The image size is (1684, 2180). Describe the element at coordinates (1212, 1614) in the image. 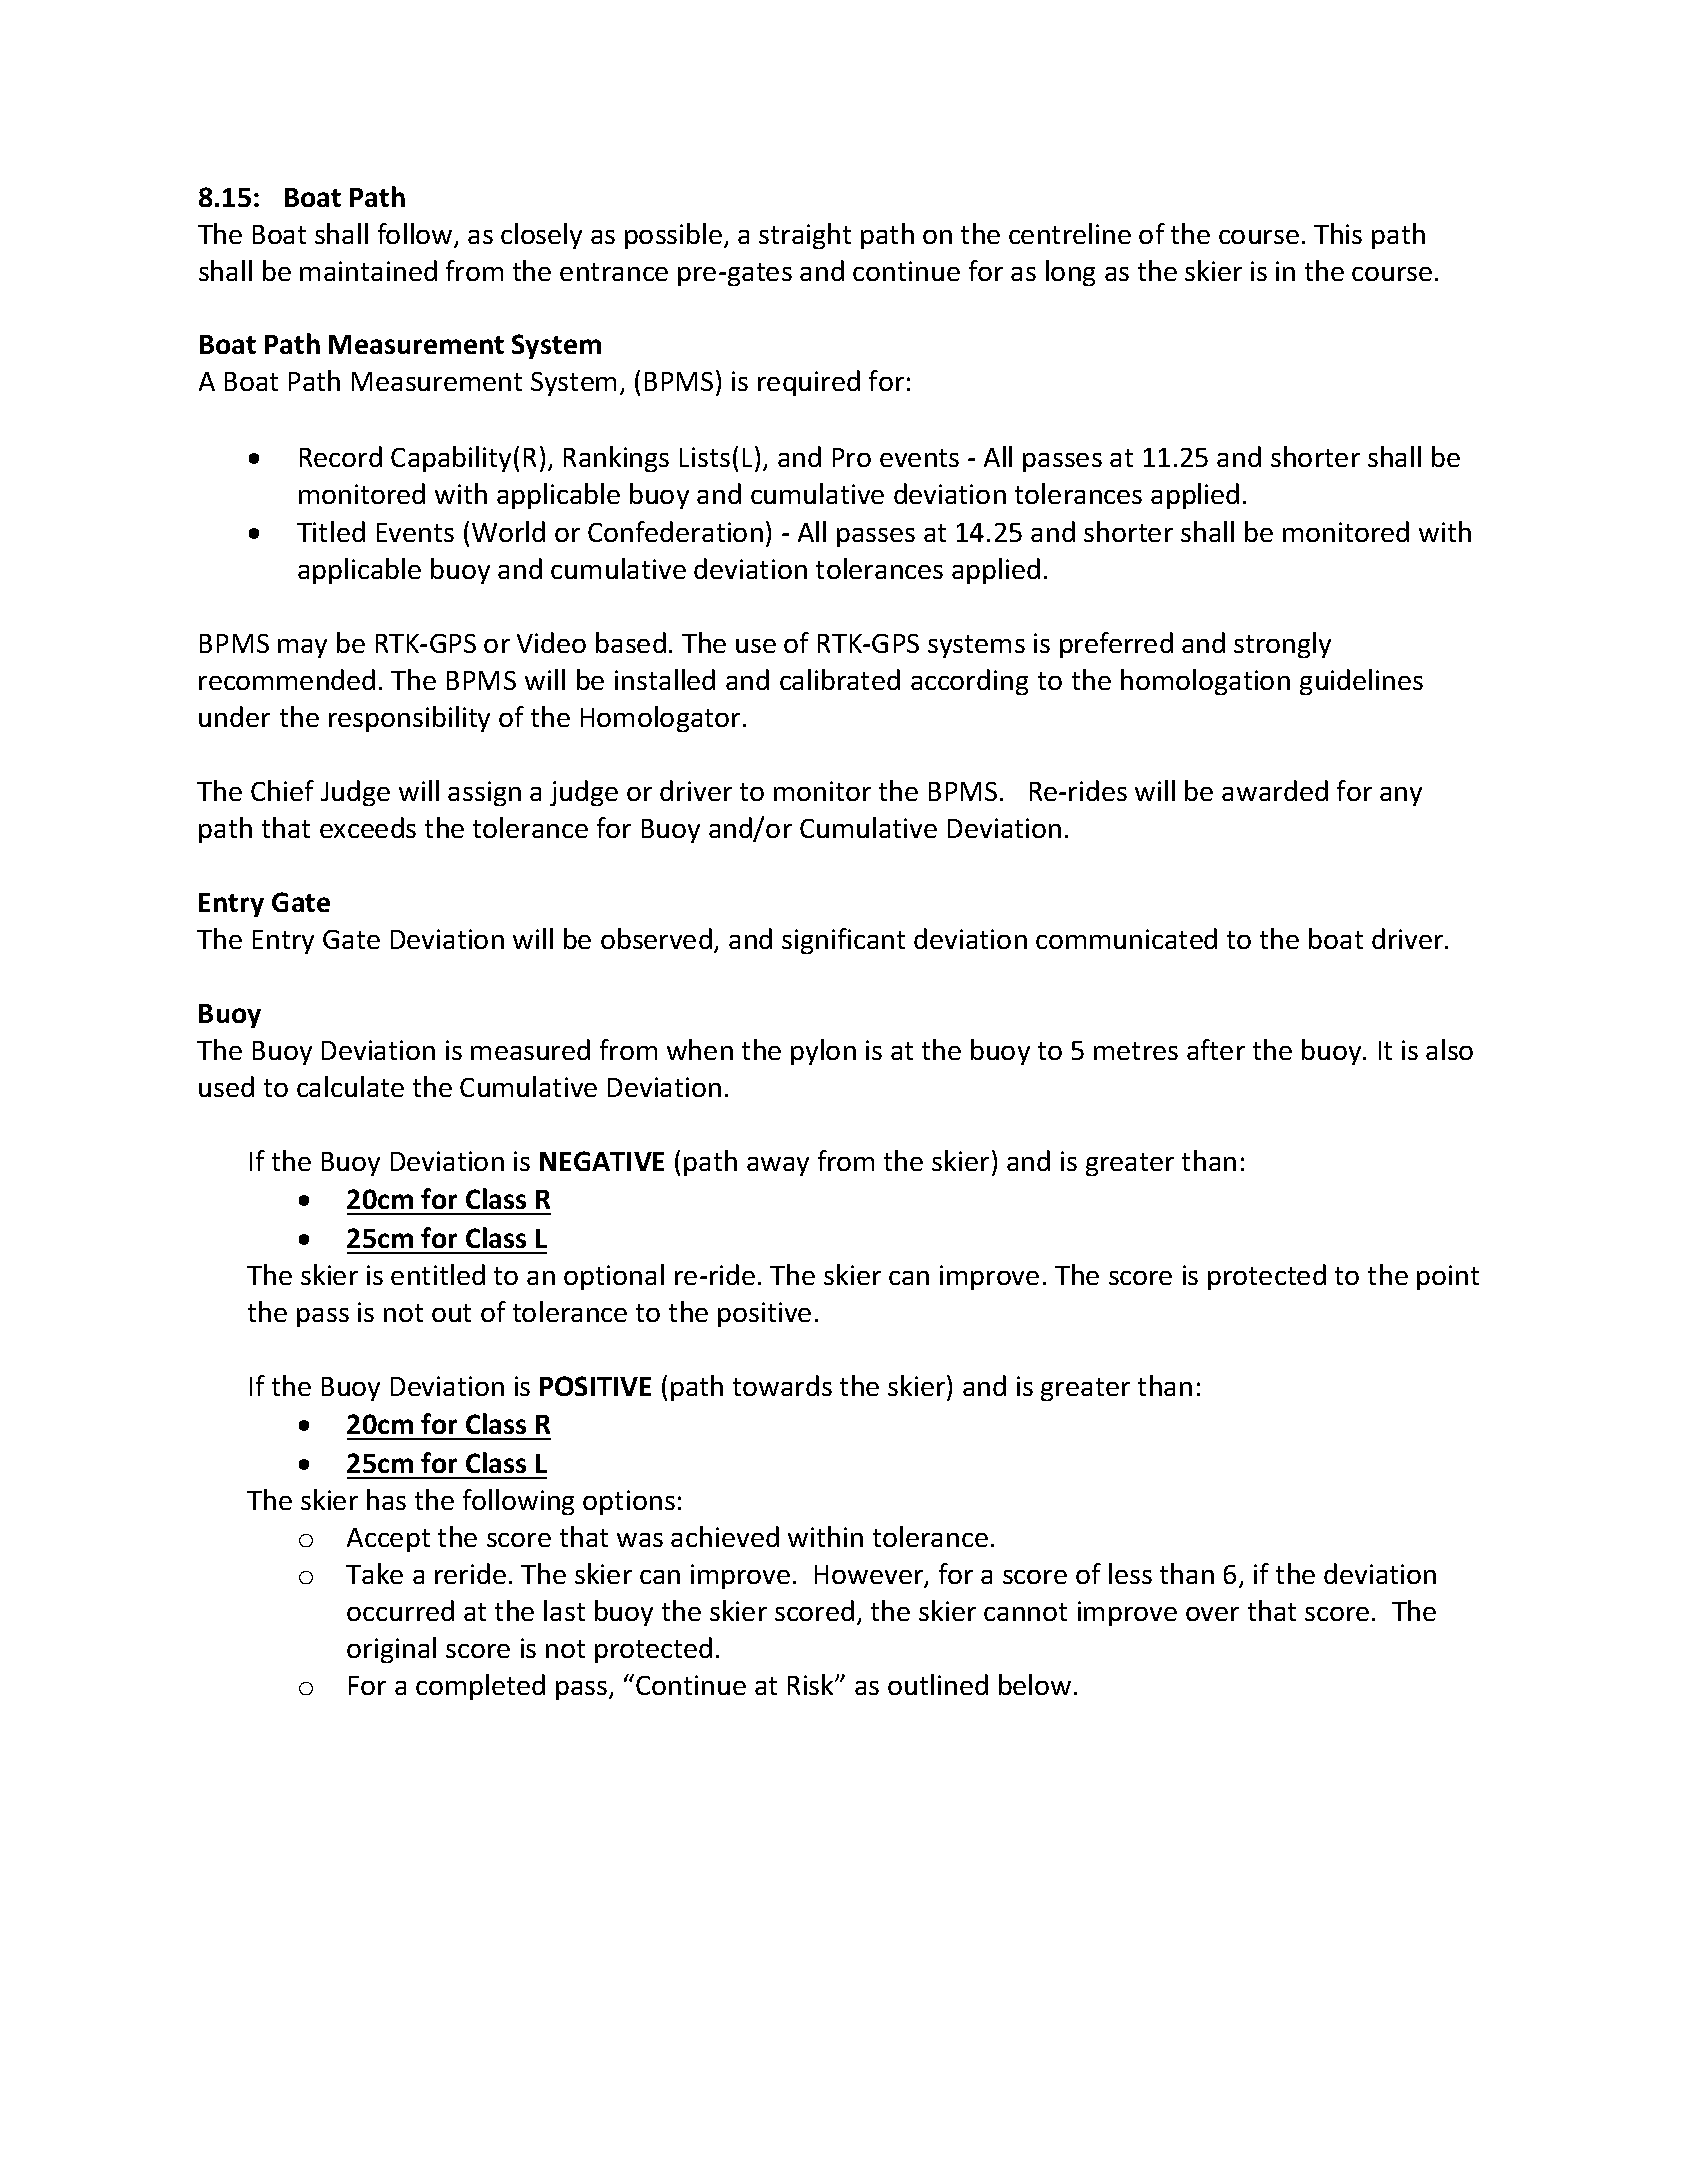

I see `over` at that location.
